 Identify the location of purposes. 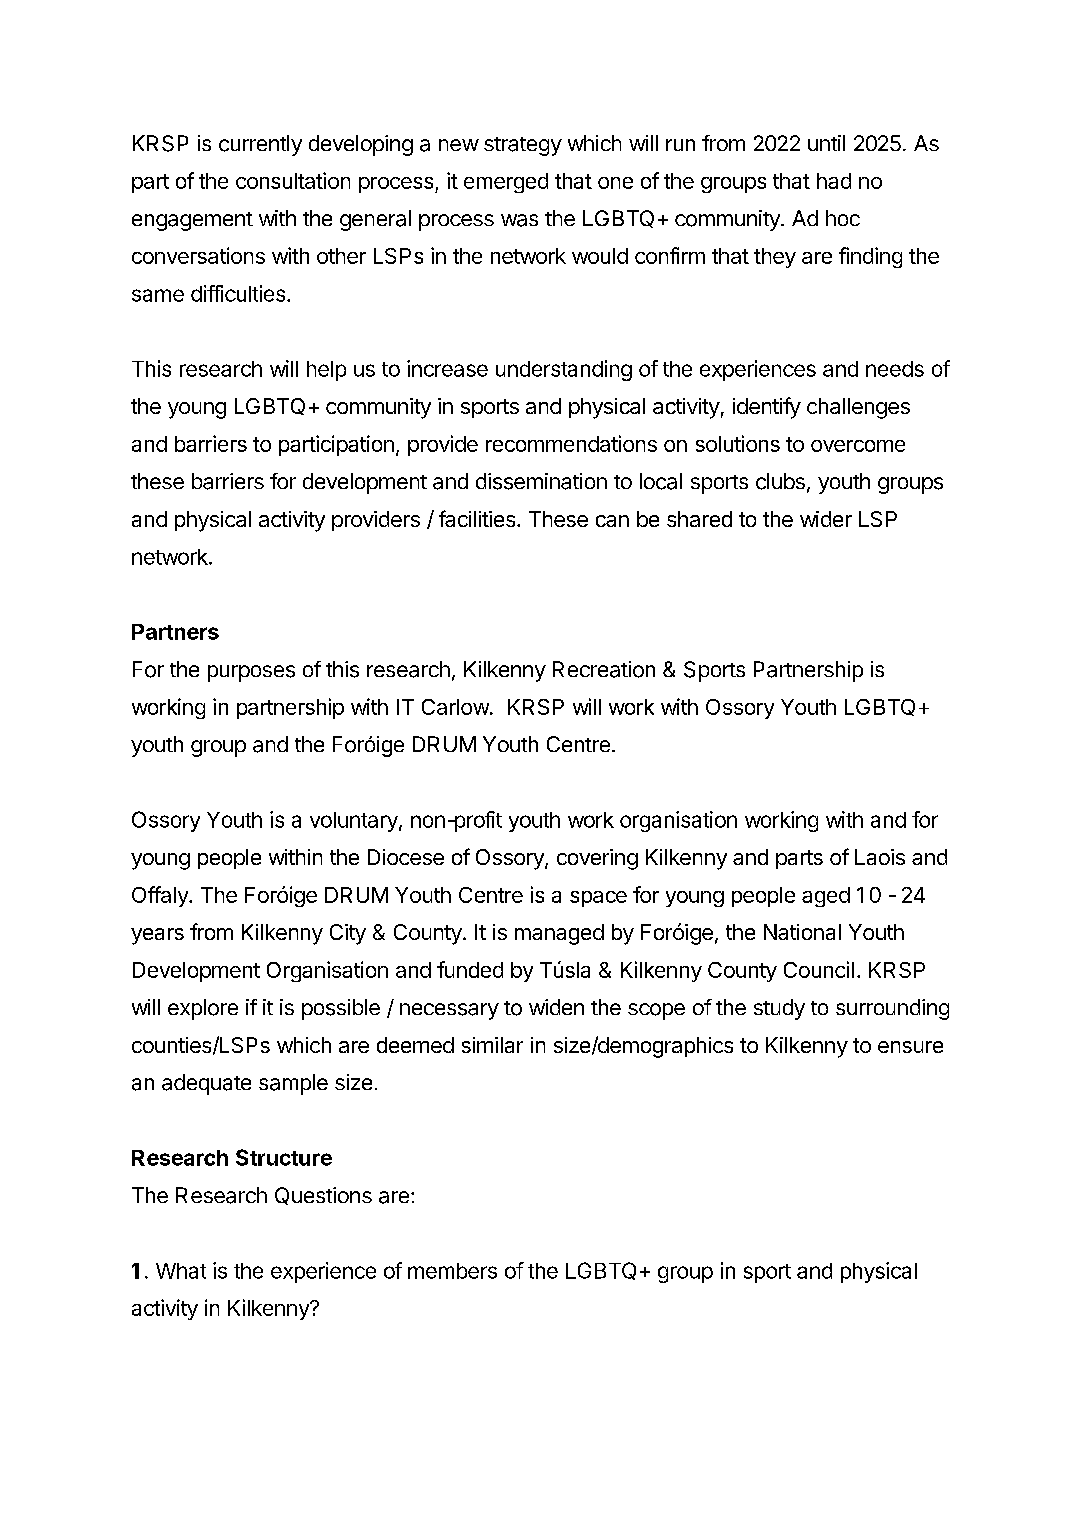
(251, 673).
